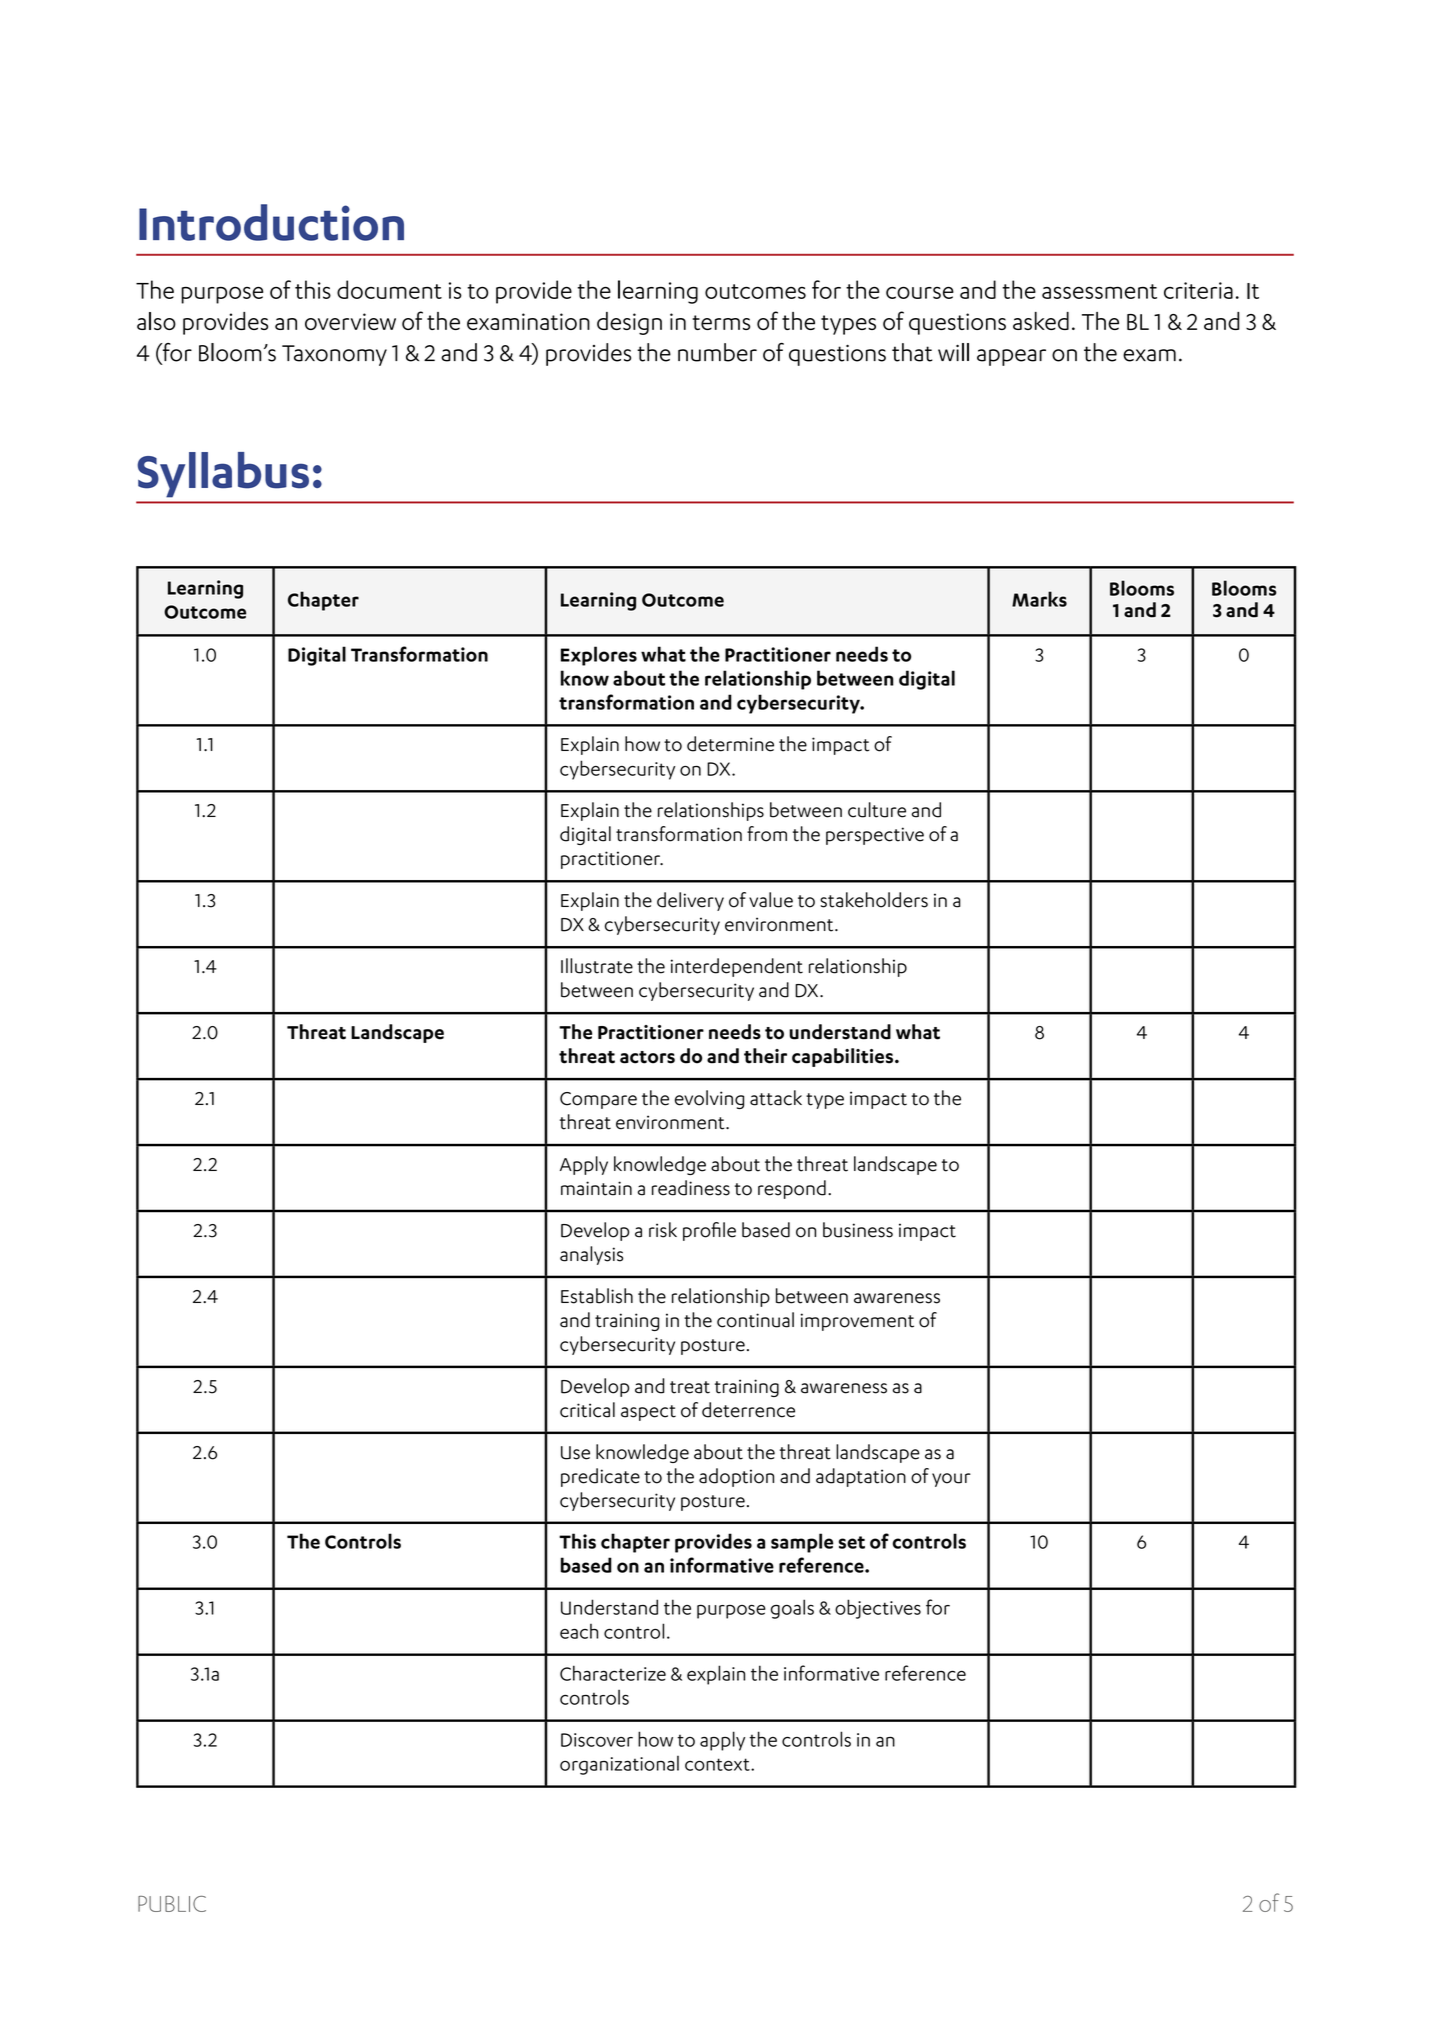 The height and width of the image is (2022, 1430). What do you see at coordinates (736, 1477) in the image?
I see `adoption` at bounding box center [736, 1477].
